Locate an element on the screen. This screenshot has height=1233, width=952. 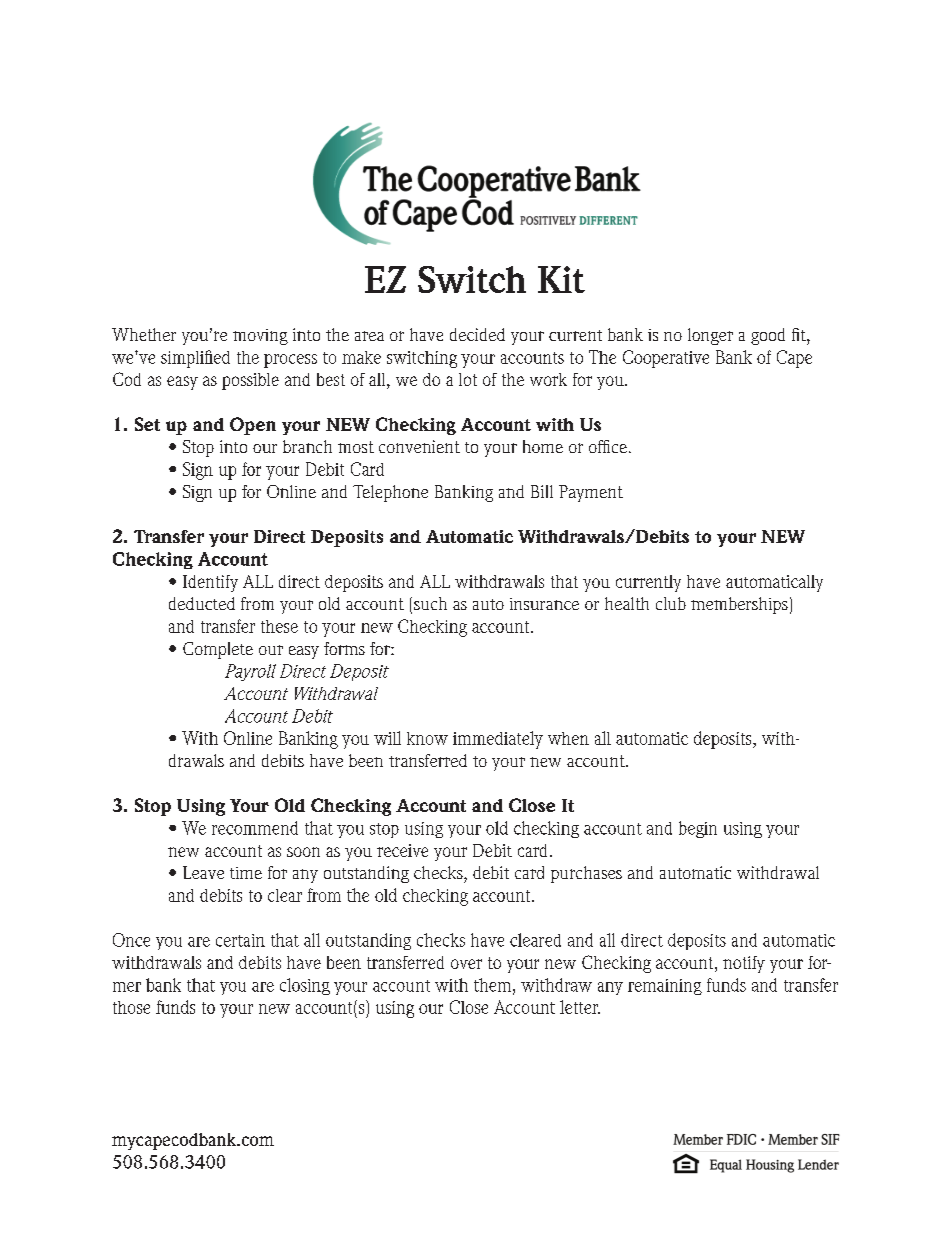
begin is located at coordinates (698, 829).
